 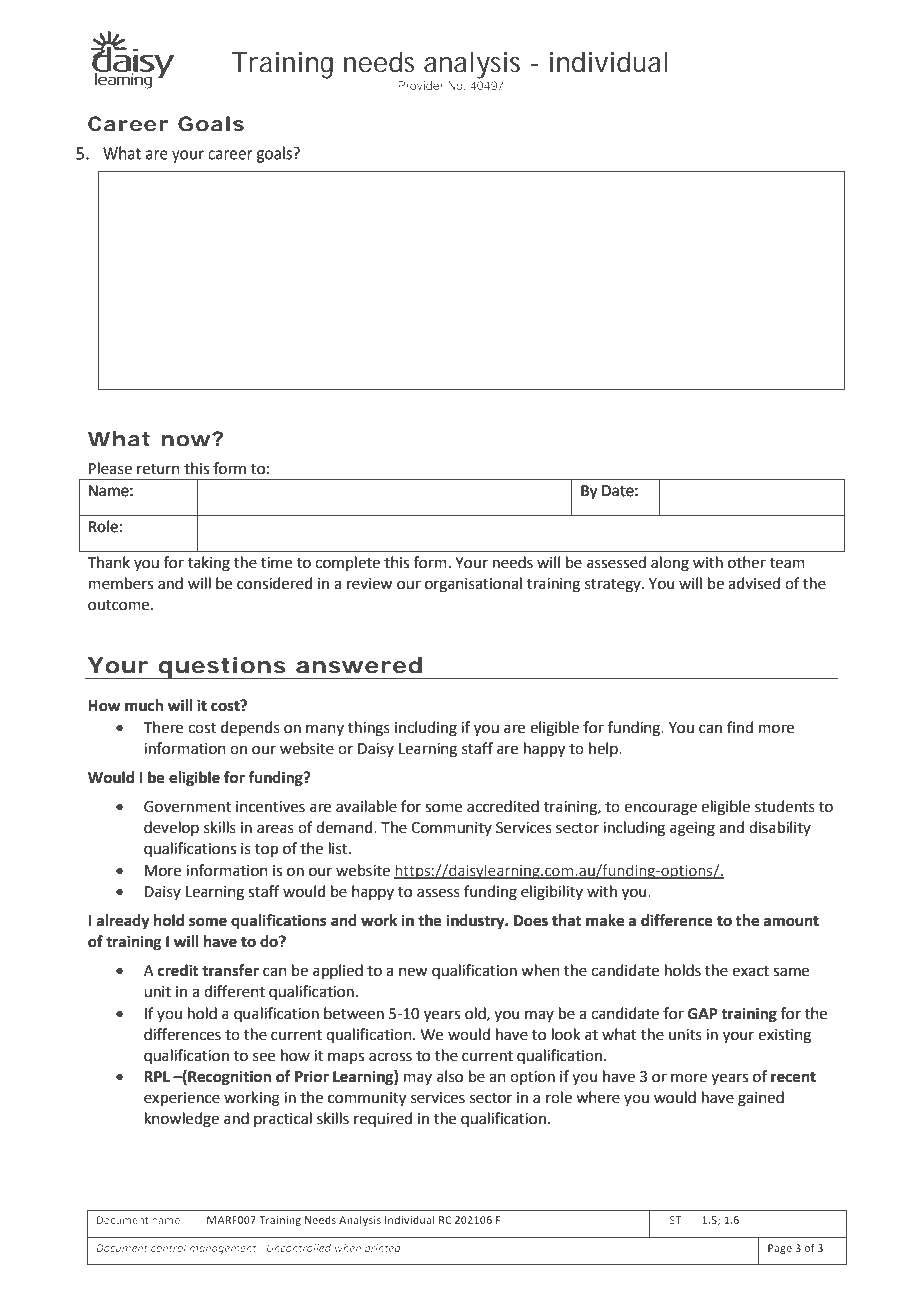 What do you see at coordinates (230, 970) in the page?
I see `transfer` at bounding box center [230, 970].
